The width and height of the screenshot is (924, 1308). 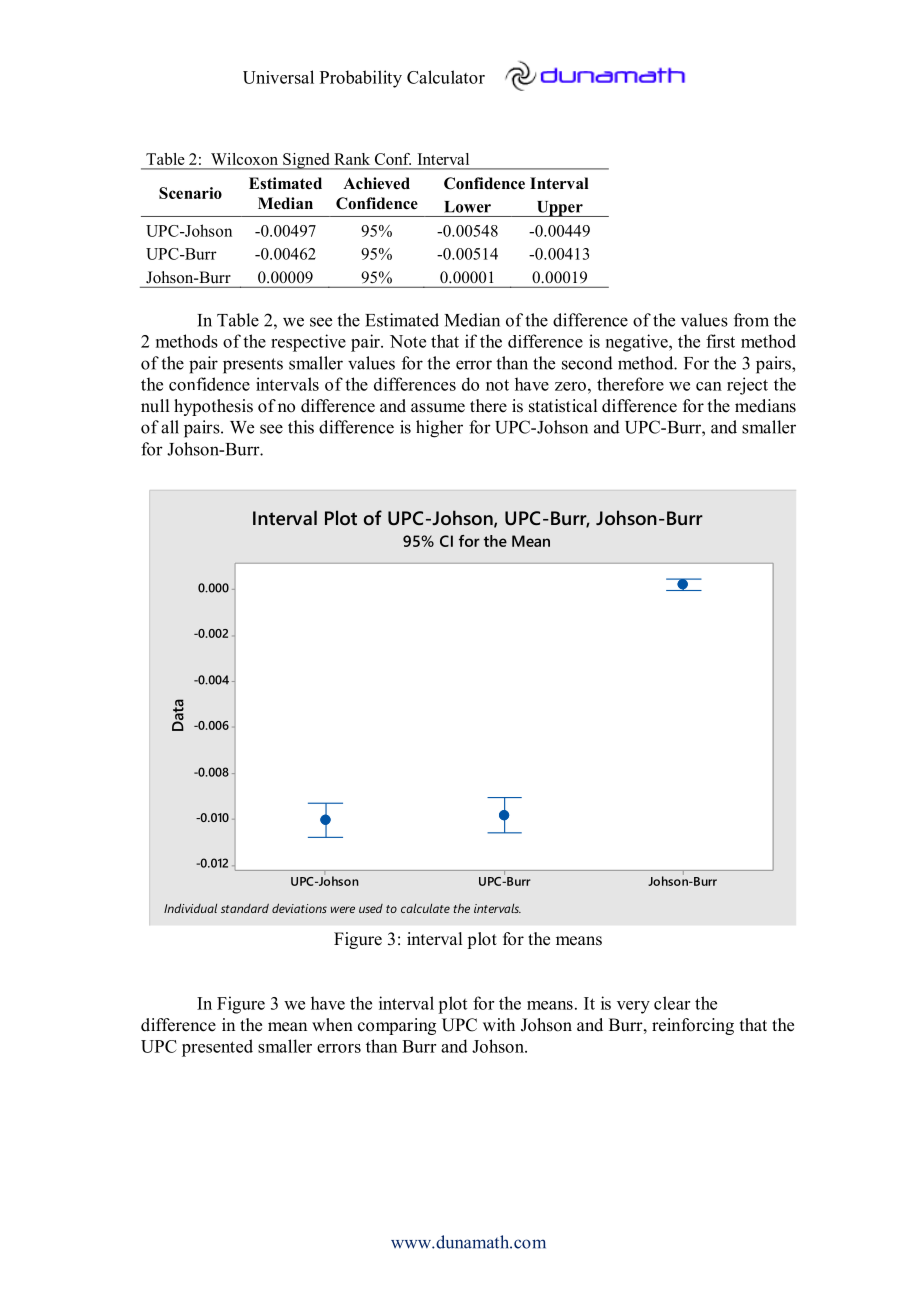 I want to click on with, so click(x=499, y=1024).
